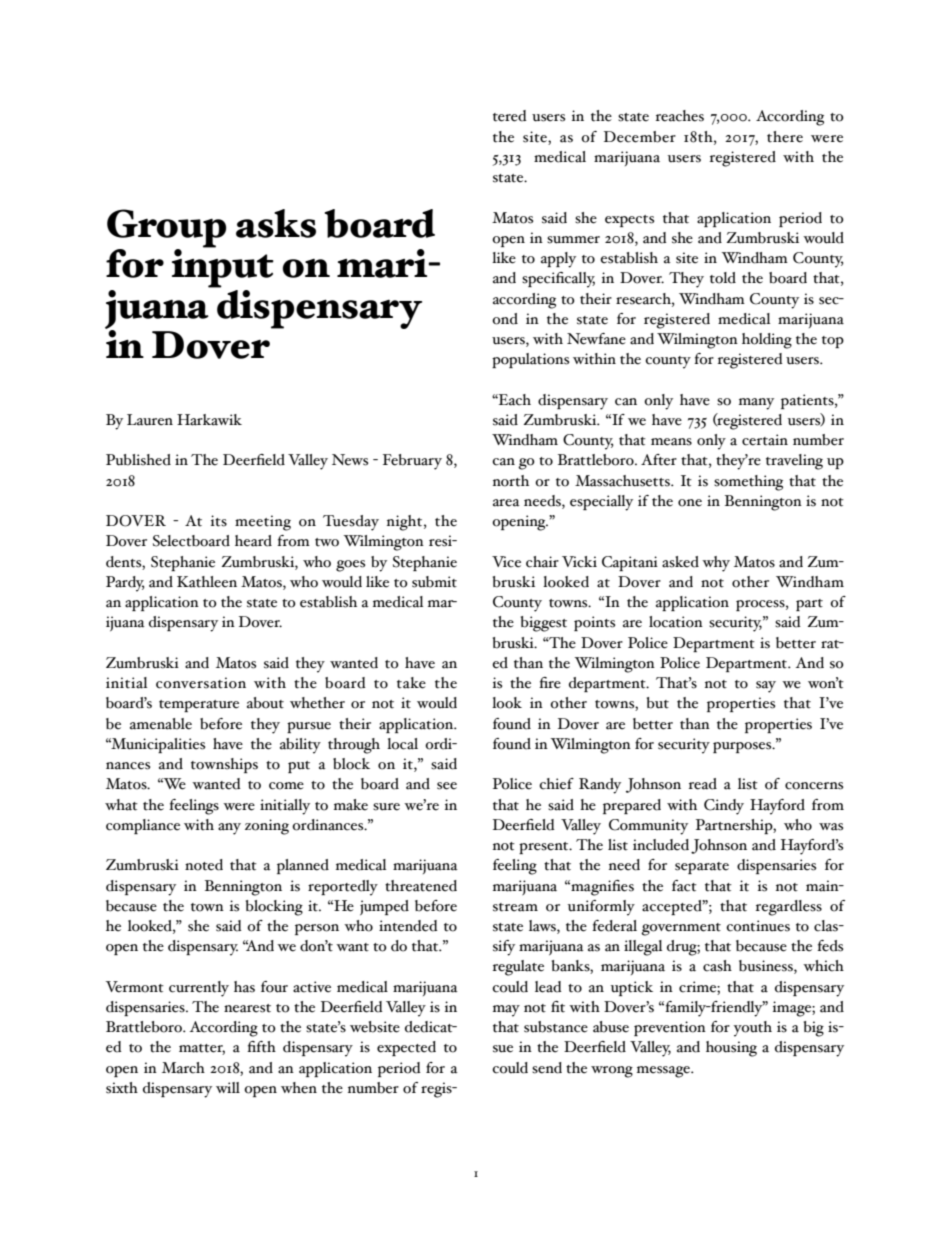  I want to click on location, so click(676, 622).
